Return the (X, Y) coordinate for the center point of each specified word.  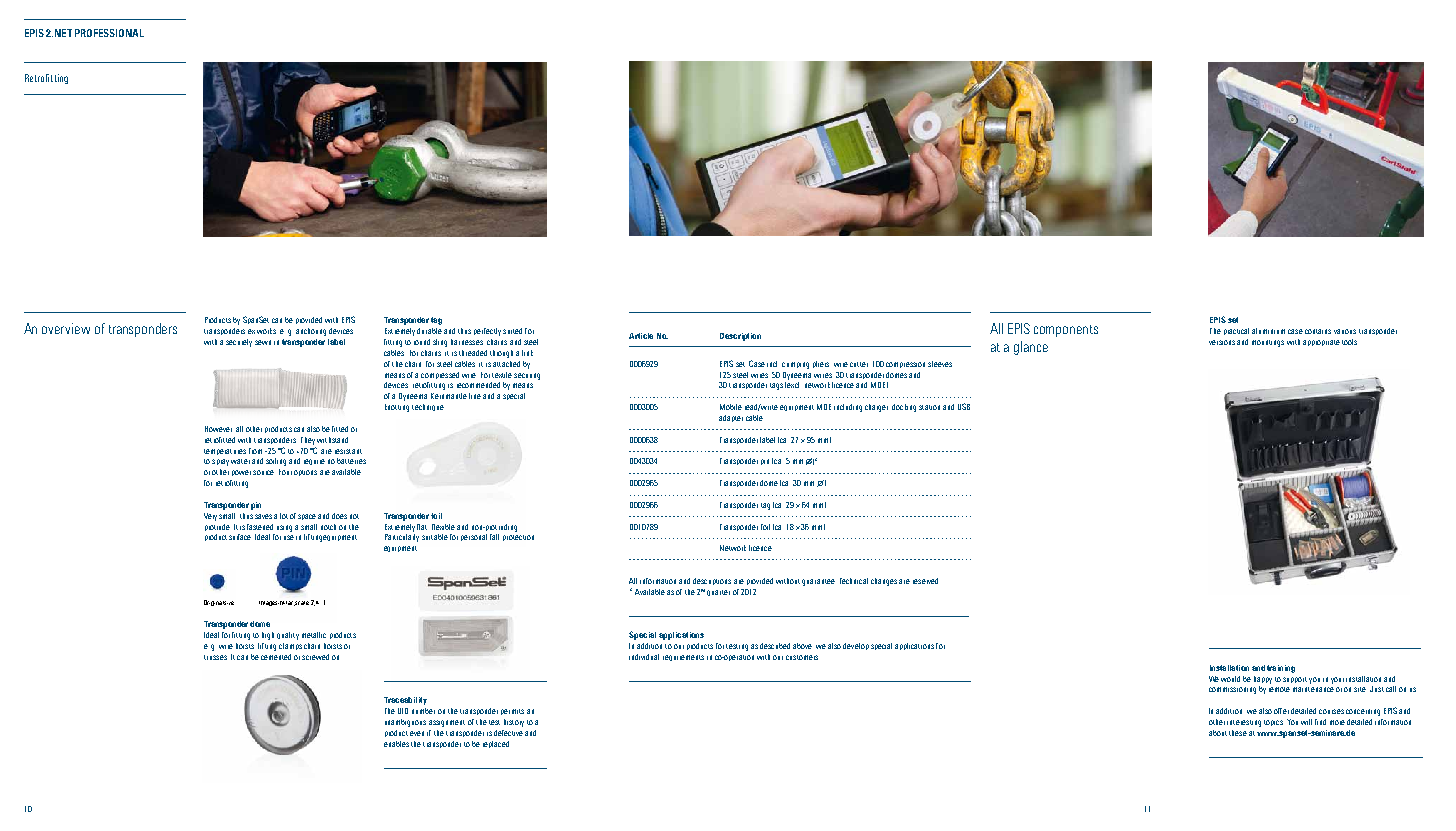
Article (641, 336)
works (266, 331)
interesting (1244, 723)
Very (210, 517)
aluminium (1268, 331)
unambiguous (405, 723)
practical (1236, 331)
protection (518, 538)
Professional (109, 33)
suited (512, 331)
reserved (925, 581)
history (514, 723)
